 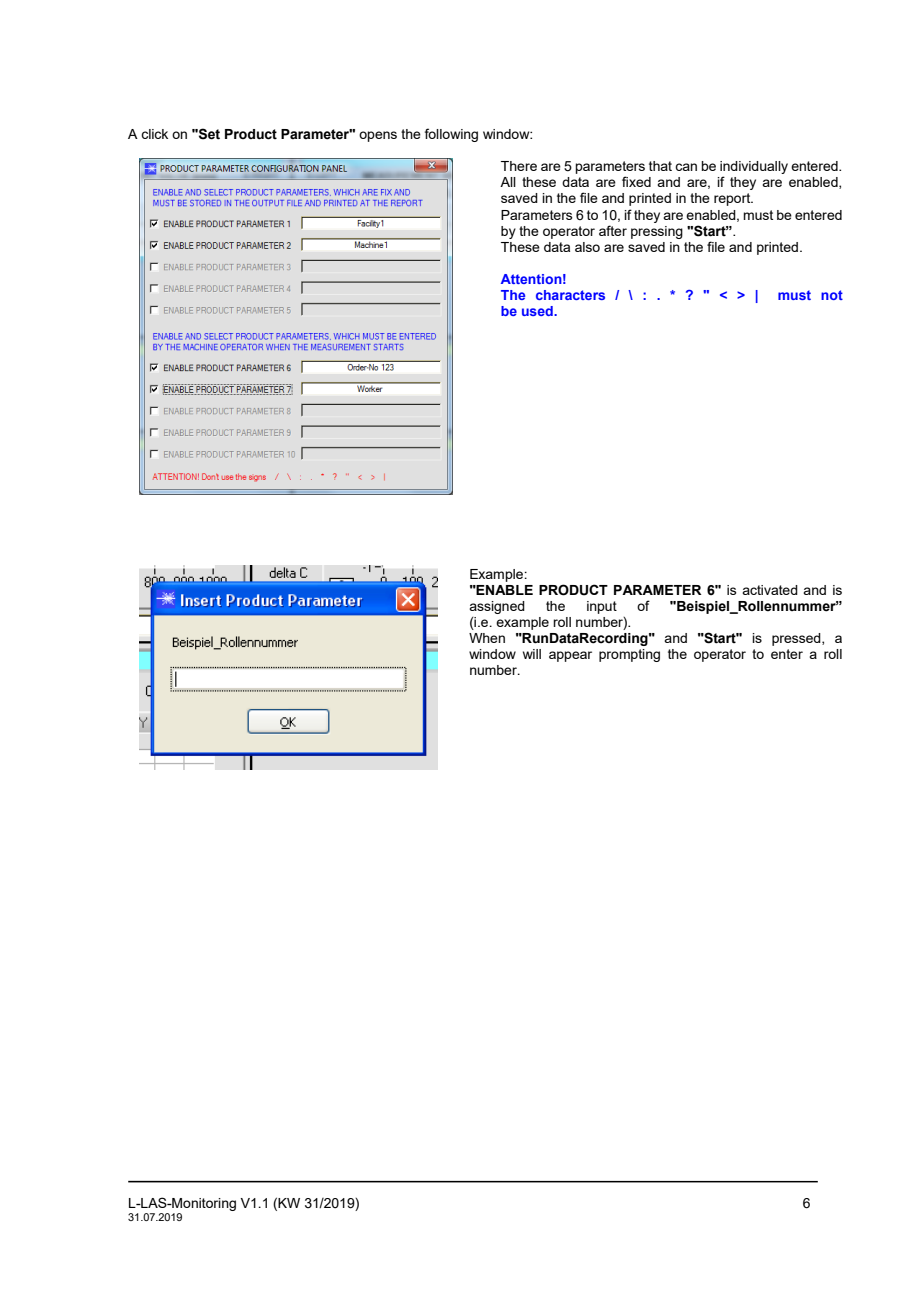 What do you see at coordinates (532, 654) in the page?
I see `will` at bounding box center [532, 654].
